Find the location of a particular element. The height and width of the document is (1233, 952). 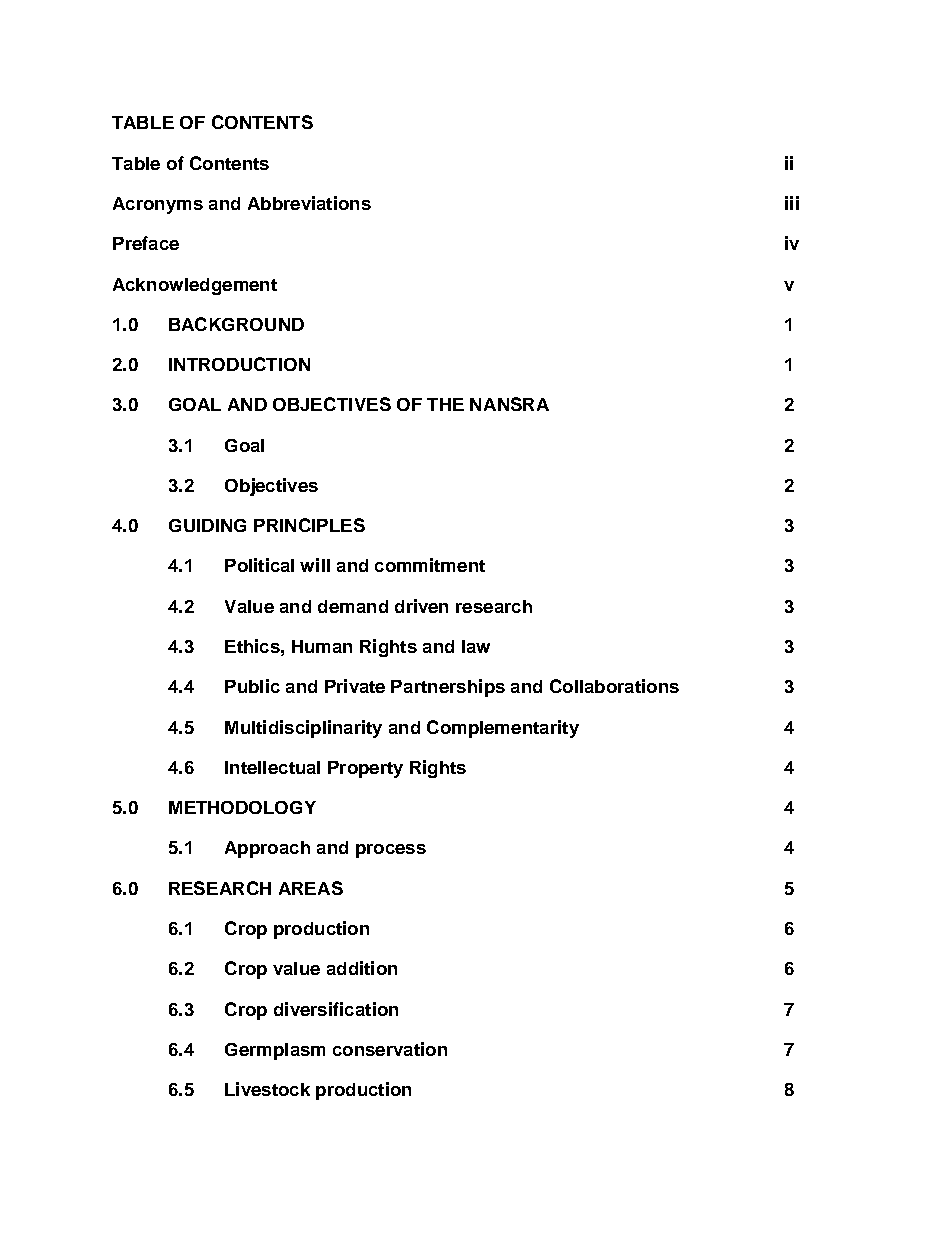

law is located at coordinates (476, 646).
